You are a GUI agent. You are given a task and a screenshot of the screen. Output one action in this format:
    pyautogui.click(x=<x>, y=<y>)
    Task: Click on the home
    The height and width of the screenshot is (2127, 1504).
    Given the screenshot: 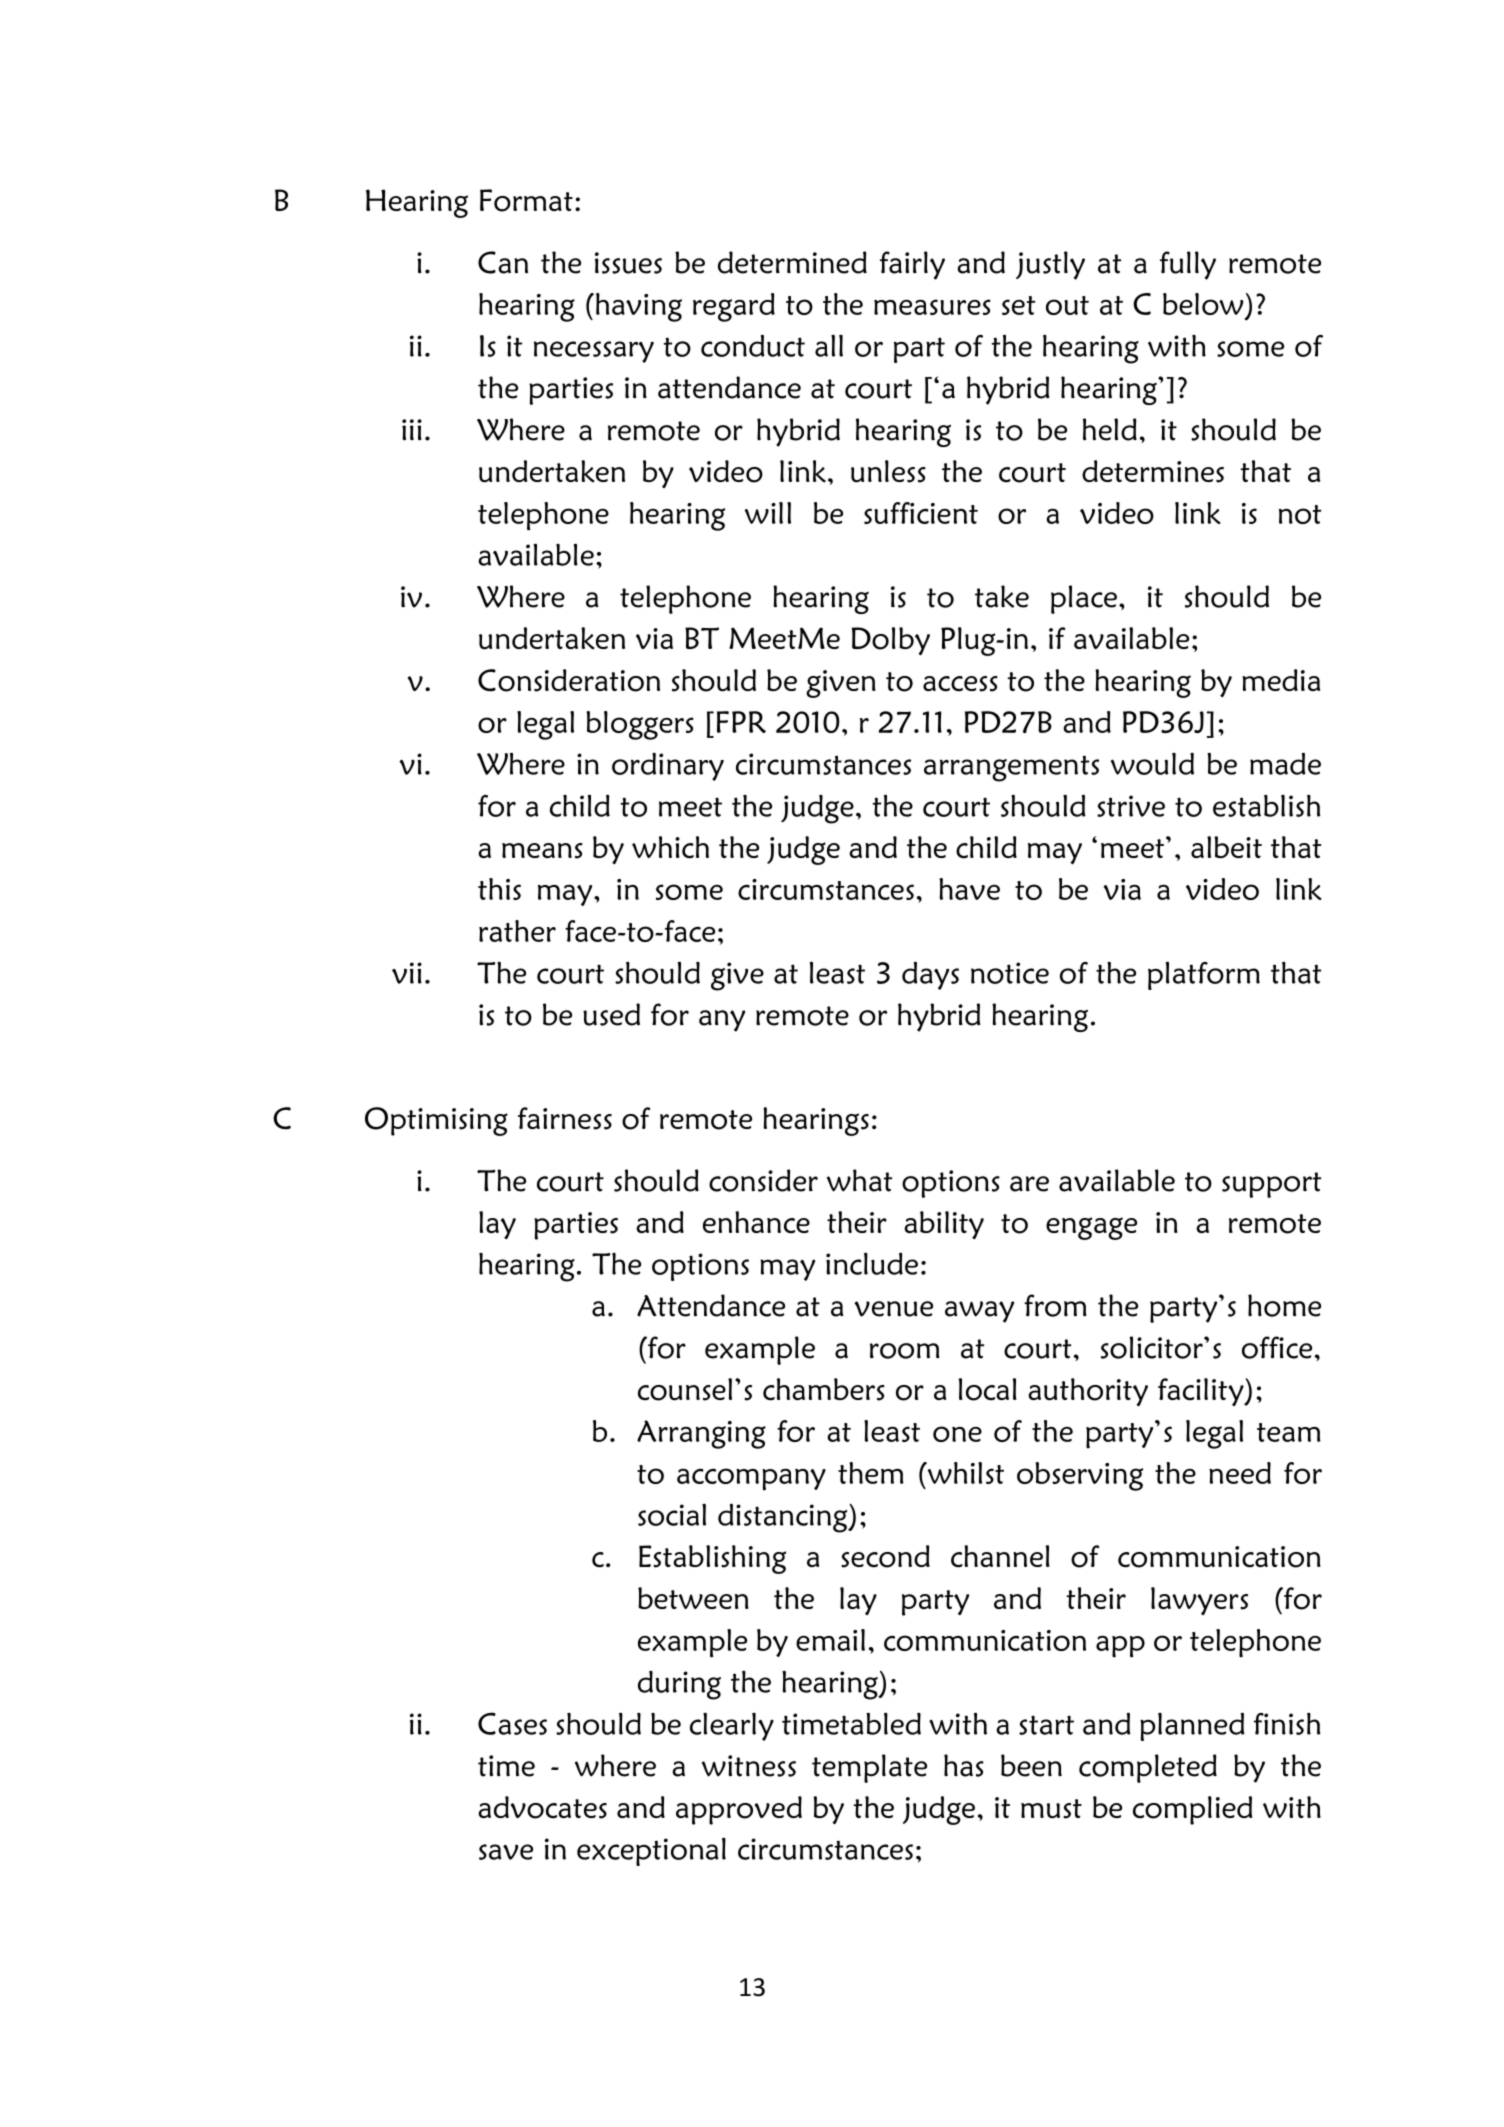 What is the action you would take?
    pyautogui.click(x=1284, y=1305)
